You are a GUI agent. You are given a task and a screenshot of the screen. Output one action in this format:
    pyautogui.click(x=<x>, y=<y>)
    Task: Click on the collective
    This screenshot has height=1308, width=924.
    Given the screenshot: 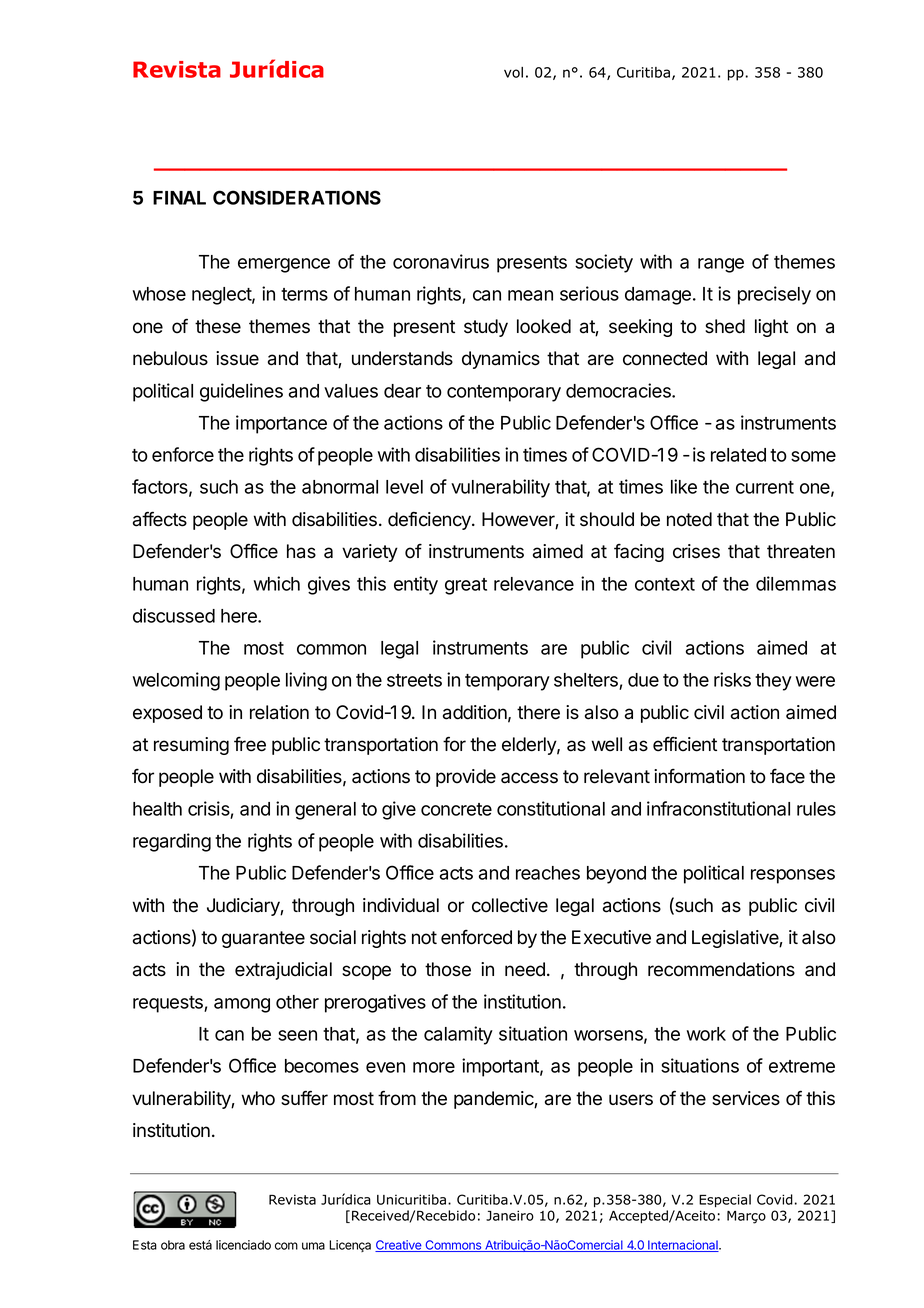 What is the action you would take?
    pyautogui.click(x=510, y=905)
